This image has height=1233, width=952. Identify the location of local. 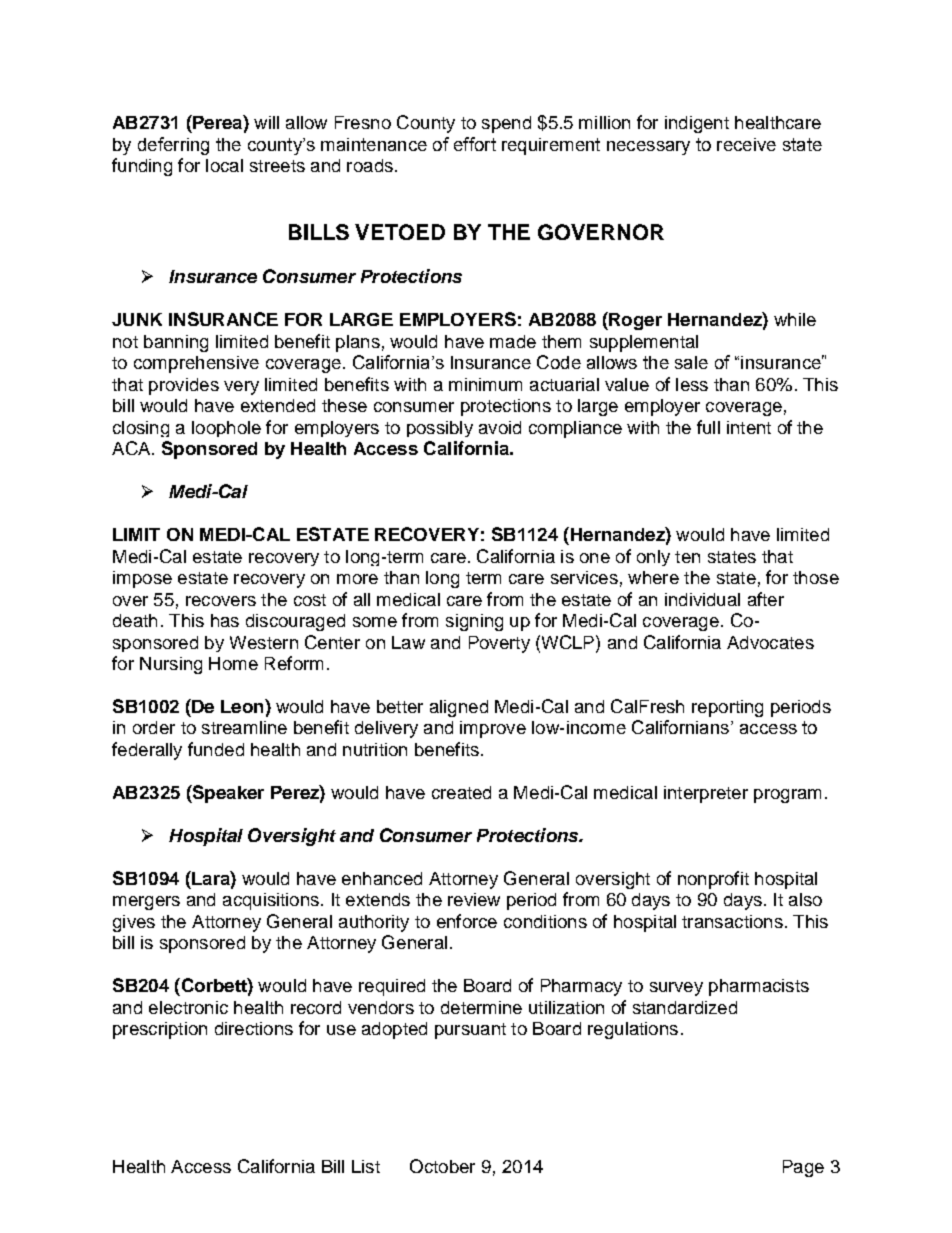
(224, 165).
